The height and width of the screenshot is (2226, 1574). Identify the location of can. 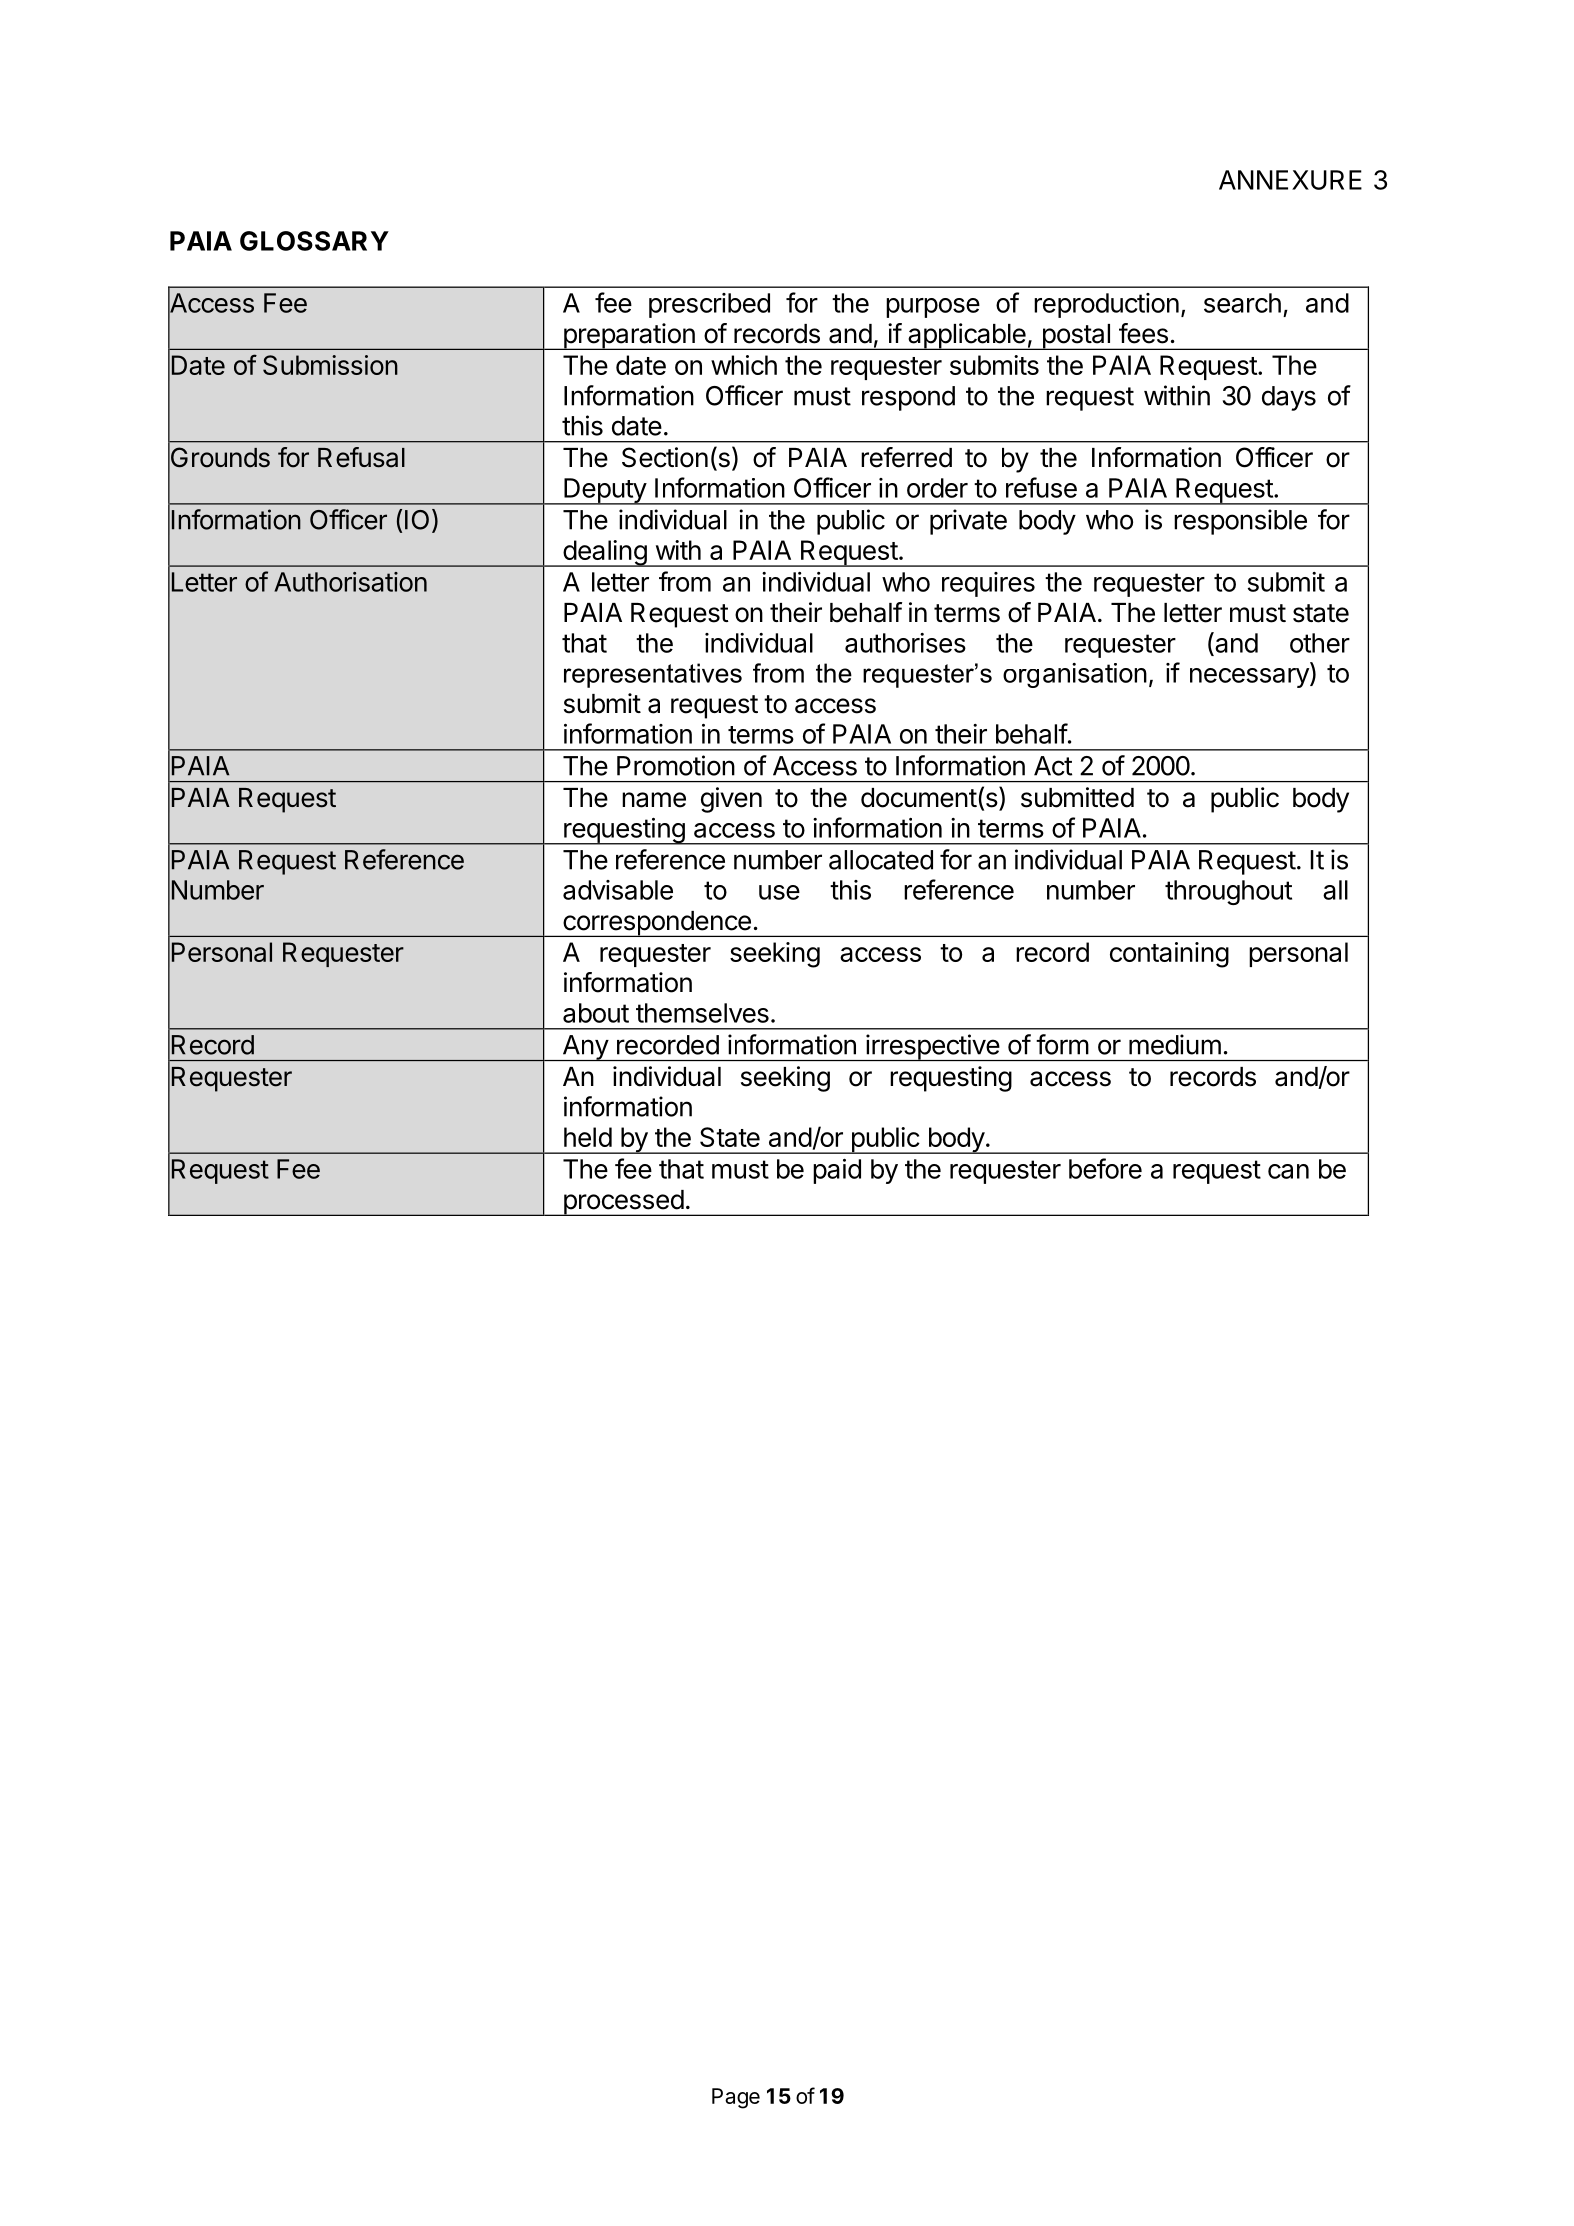
(1288, 1171).
